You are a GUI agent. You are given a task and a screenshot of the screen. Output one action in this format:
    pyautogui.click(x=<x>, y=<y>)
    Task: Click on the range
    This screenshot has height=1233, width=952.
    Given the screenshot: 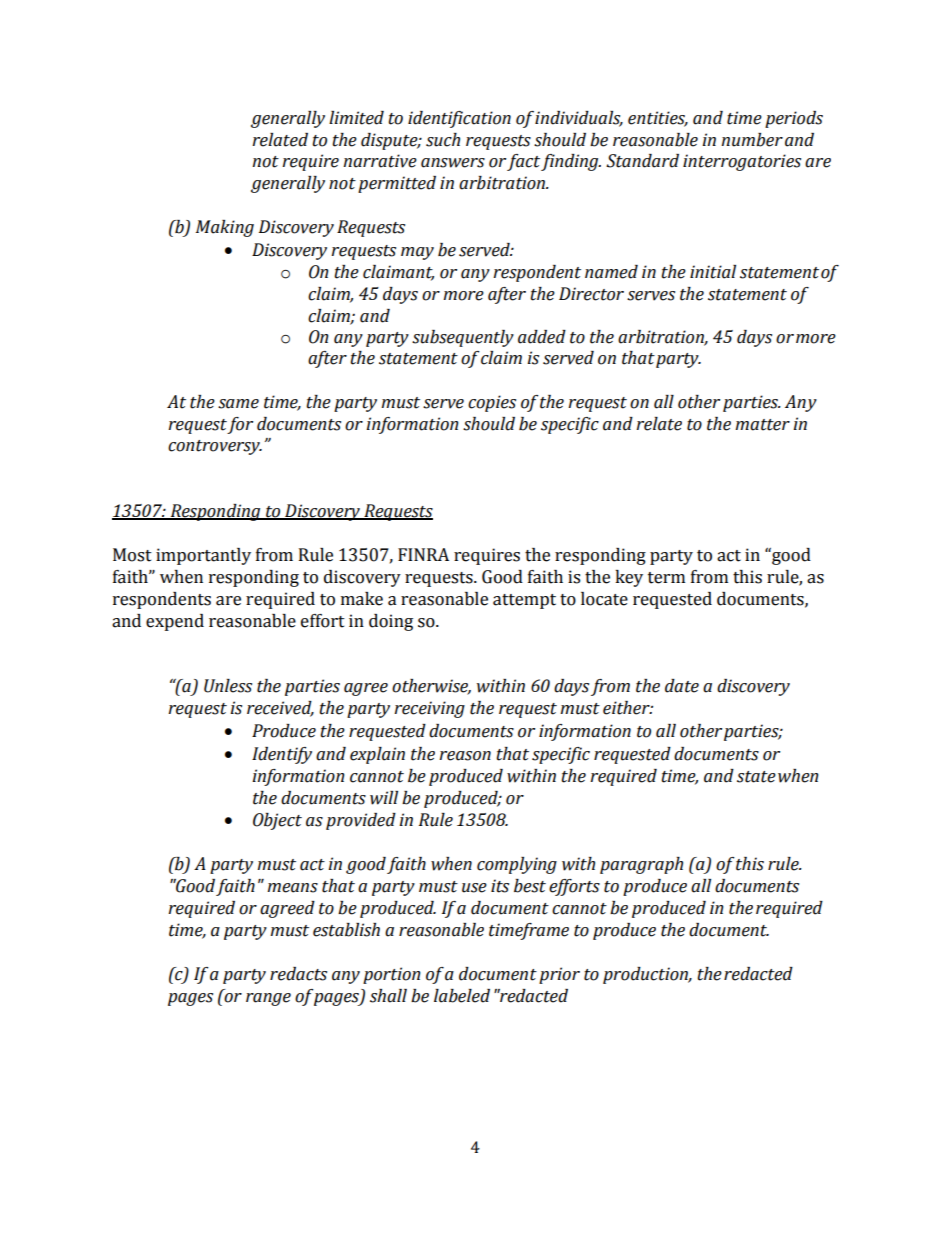 What is the action you would take?
    pyautogui.click(x=268, y=999)
